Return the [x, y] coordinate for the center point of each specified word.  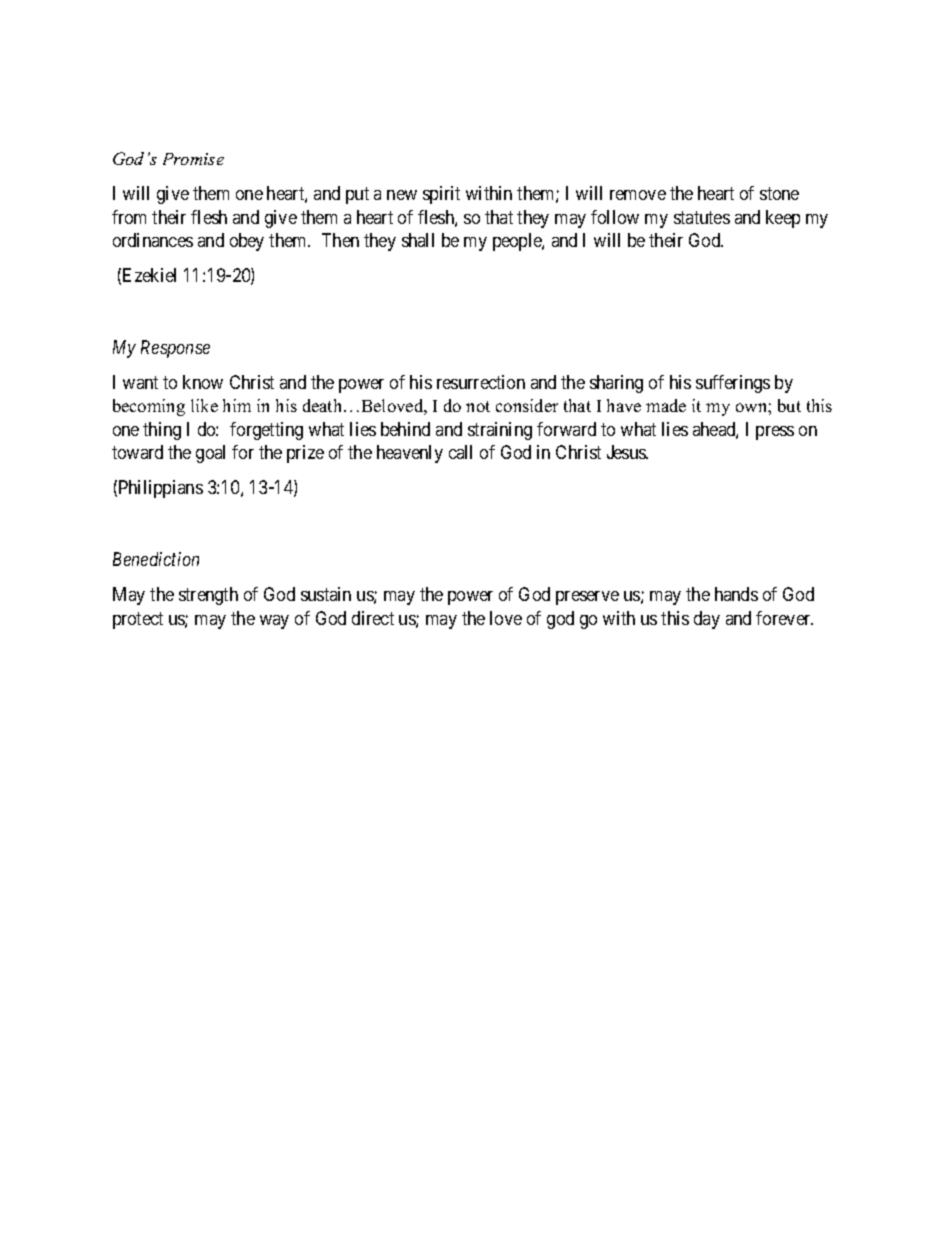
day [707, 620]
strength [208, 596]
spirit [441, 195]
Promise [193, 159]
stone [779, 194]
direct [373, 618]
